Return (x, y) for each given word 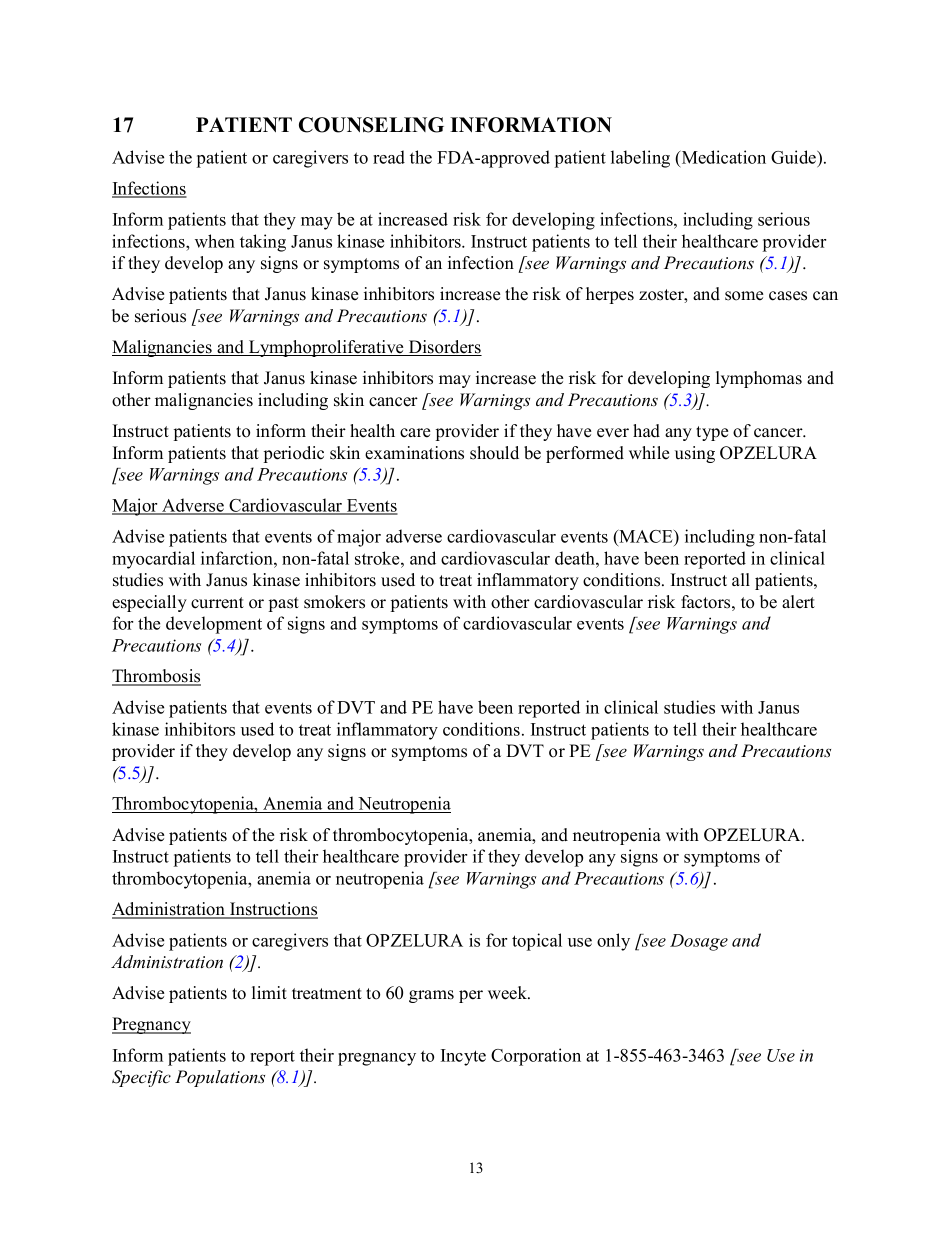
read (389, 157)
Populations (220, 1078)
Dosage (699, 942)
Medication (722, 158)
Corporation (536, 1057)
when (215, 241)
